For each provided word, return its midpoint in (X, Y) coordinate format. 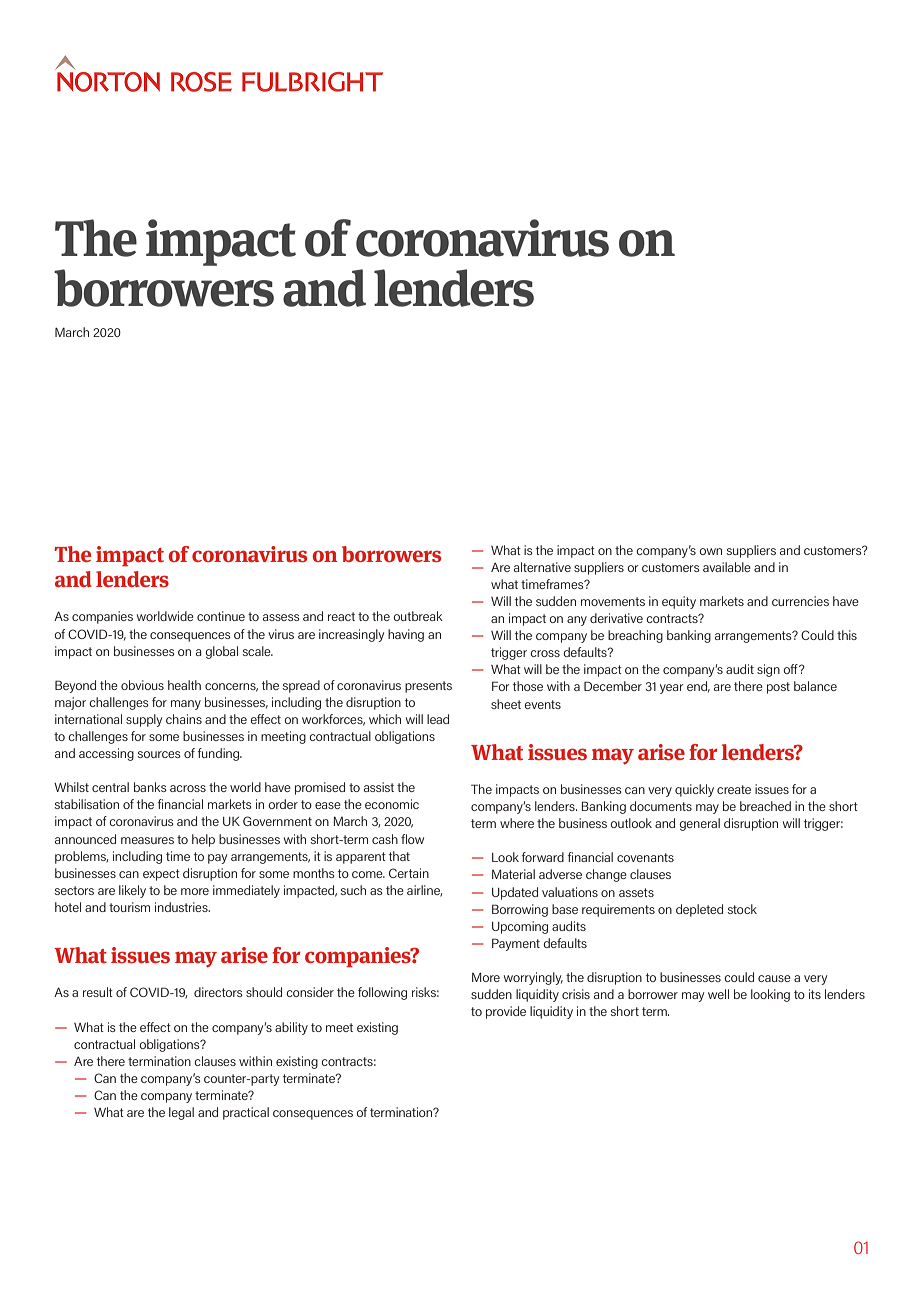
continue (221, 616)
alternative (542, 567)
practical (246, 1113)
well (718, 994)
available (727, 567)
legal (181, 1113)
